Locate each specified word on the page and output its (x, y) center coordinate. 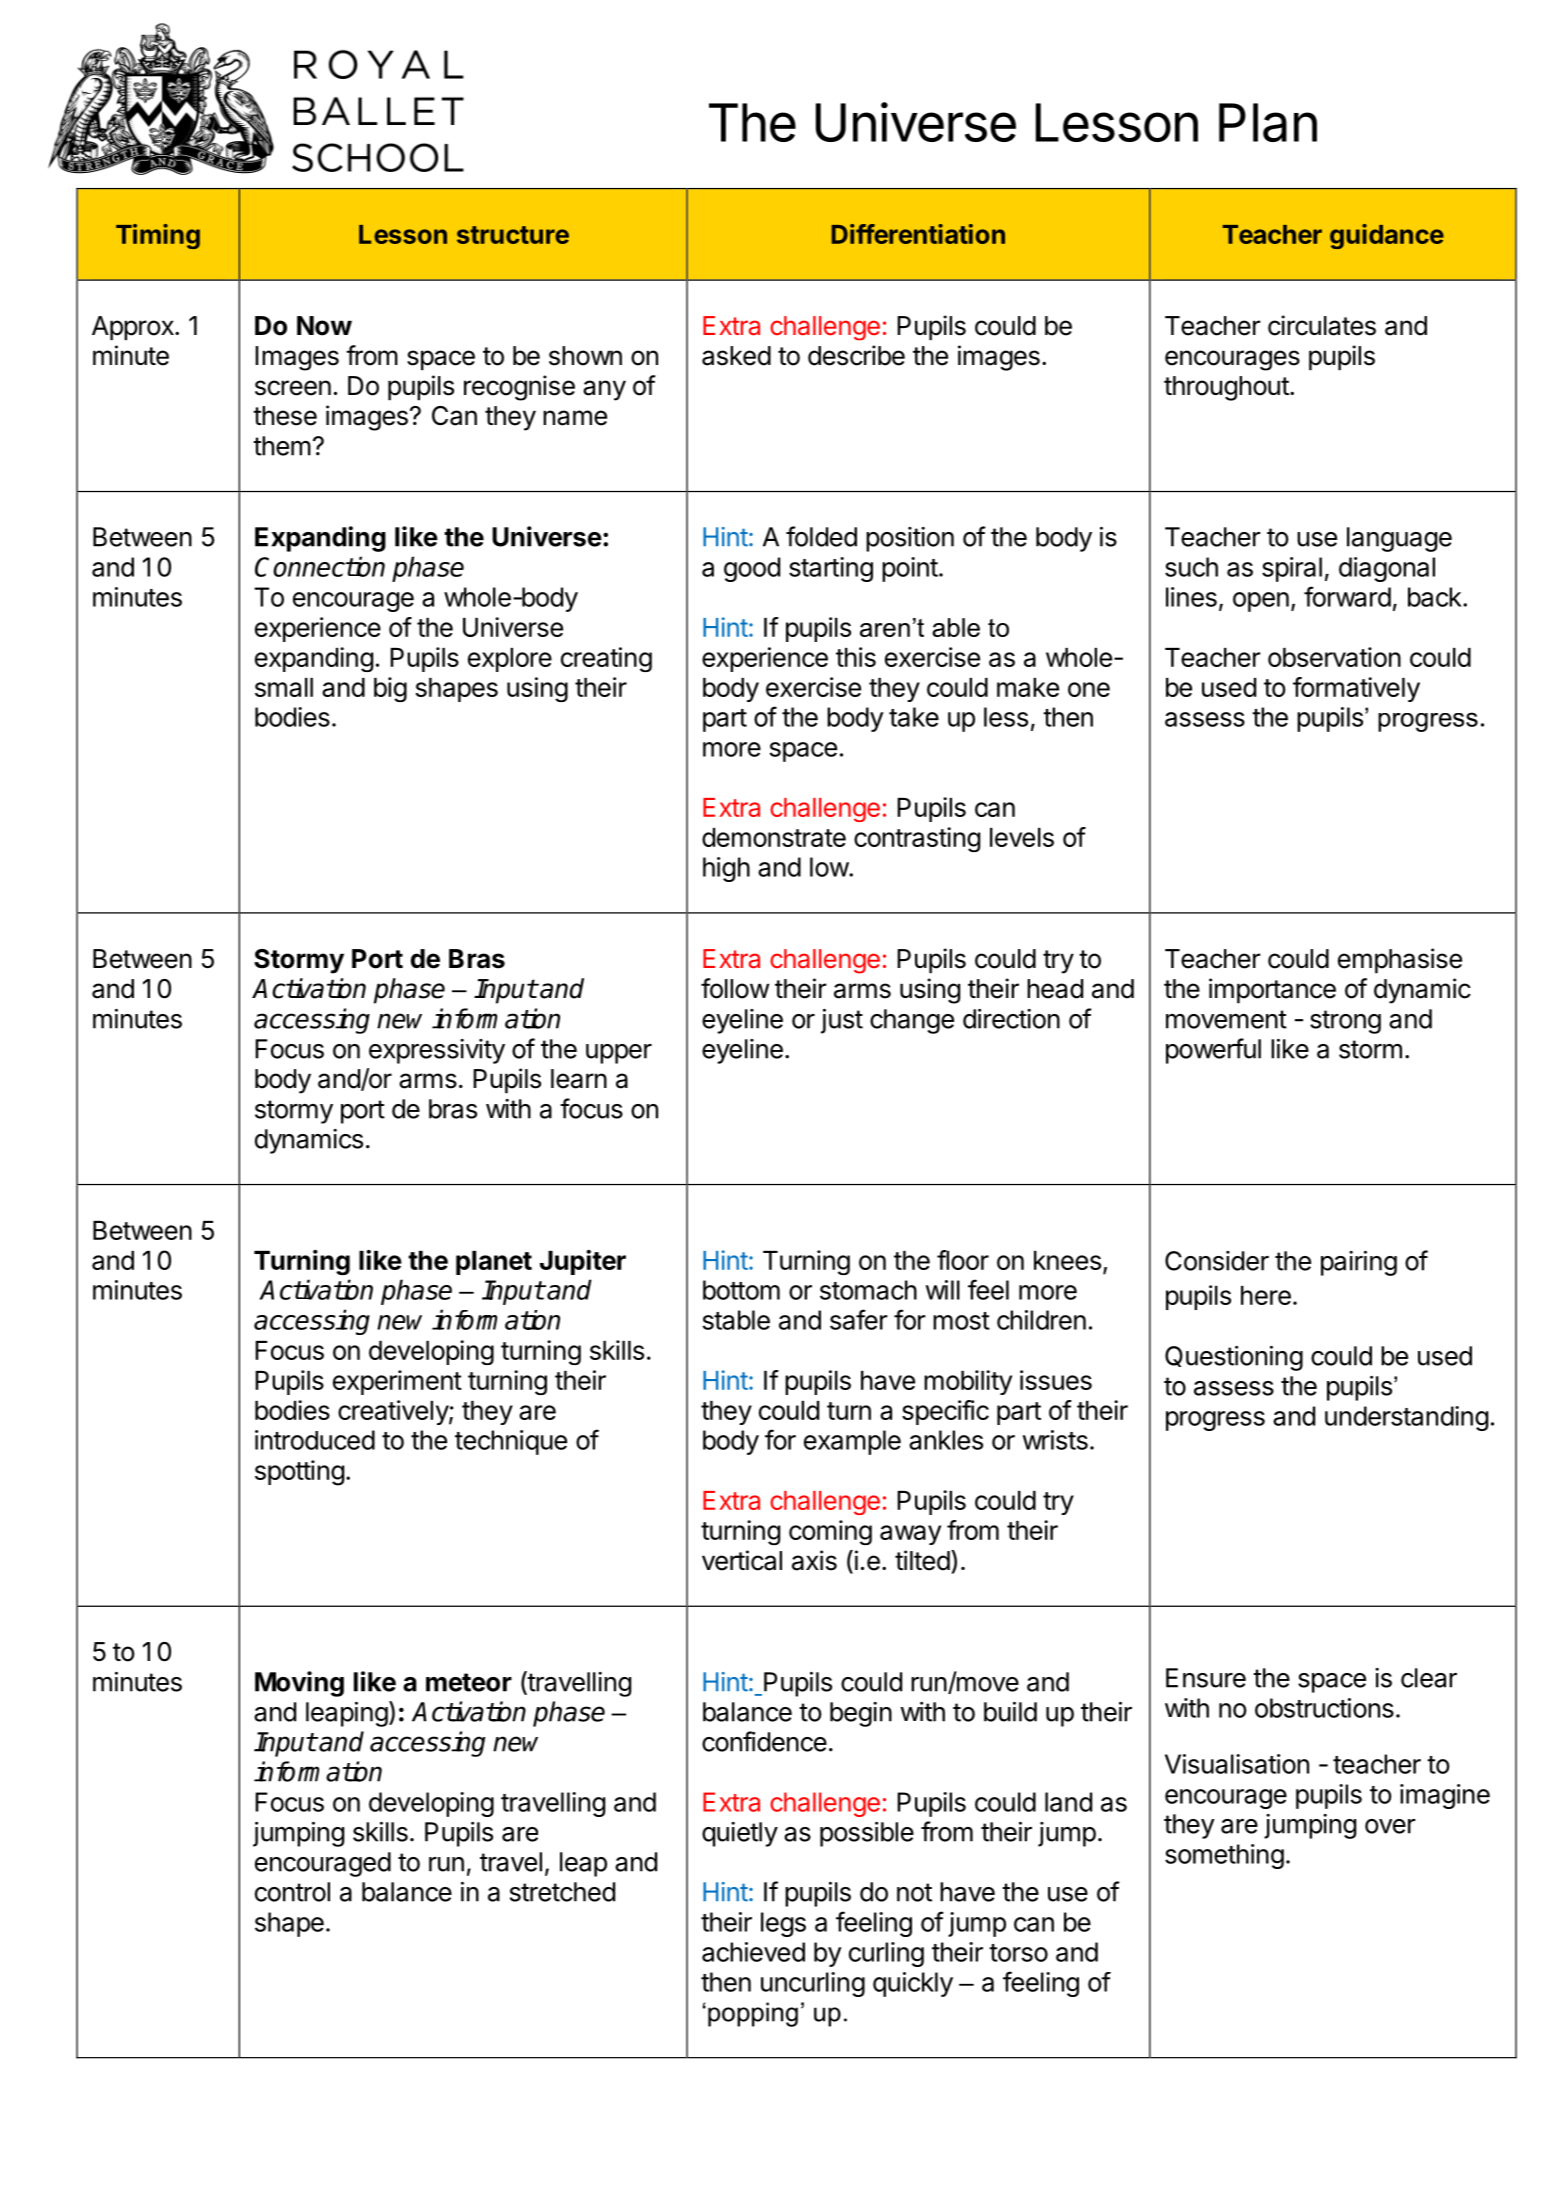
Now (324, 326)
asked (736, 356)
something (1224, 1856)
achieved (753, 1952)
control (292, 1892)
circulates (1322, 325)
